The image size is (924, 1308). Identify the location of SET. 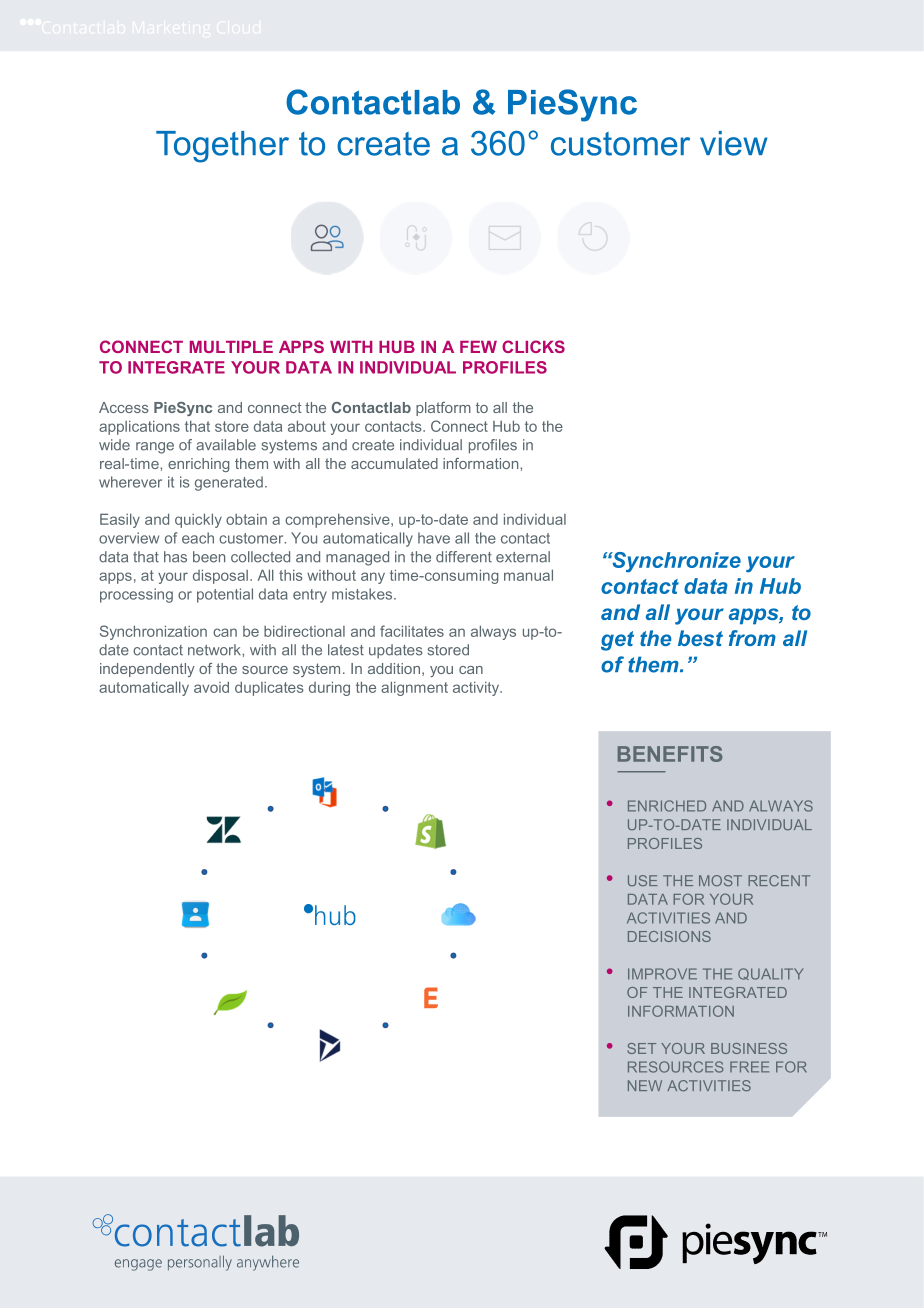
(641, 1048).
